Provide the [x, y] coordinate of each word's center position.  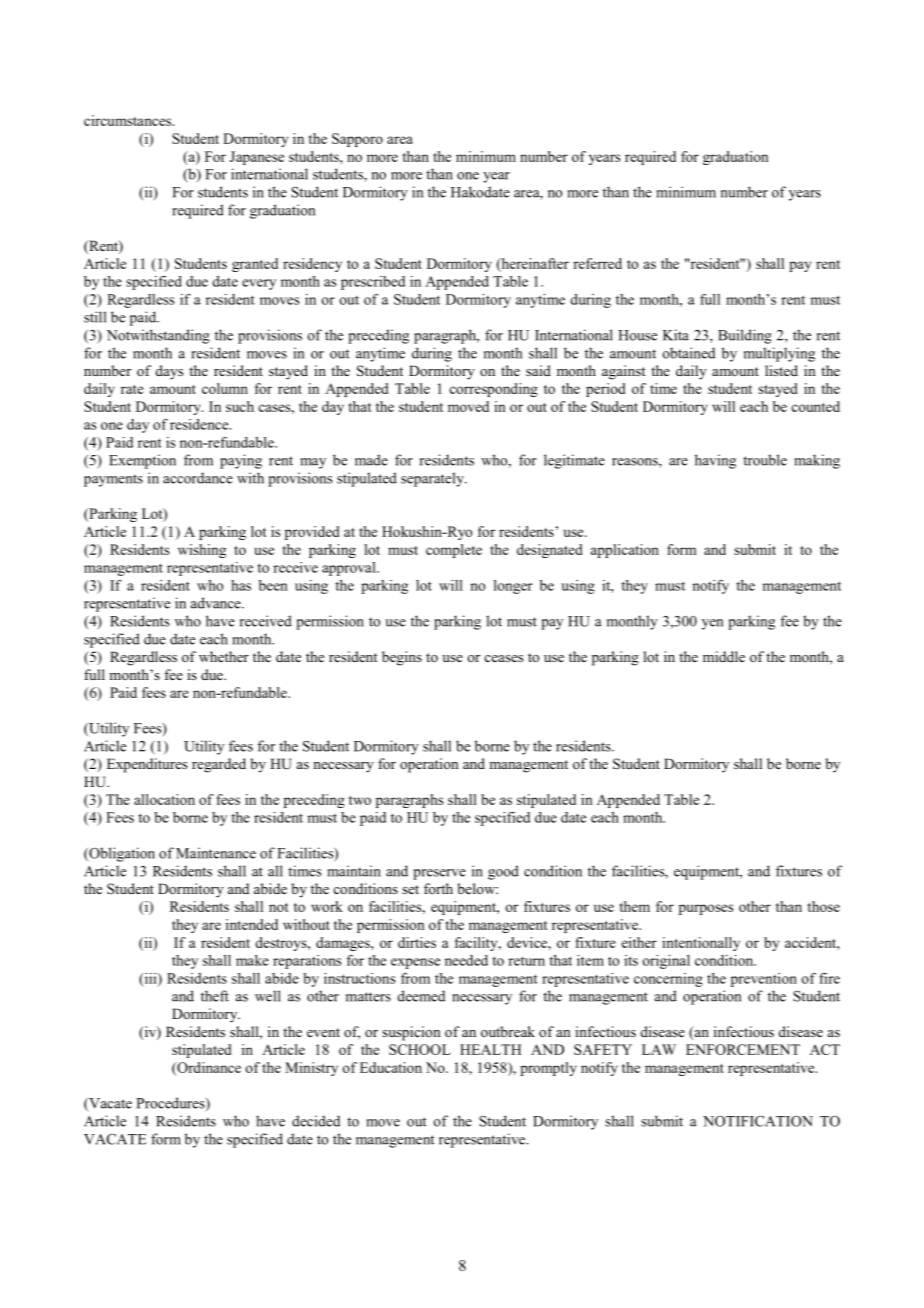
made [371, 460]
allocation [164, 799]
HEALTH [490, 1049]
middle [724, 656]
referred [597, 263]
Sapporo [357, 140]
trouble [765, 460]
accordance [198, 478]
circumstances [129, 120]
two [360, 800]
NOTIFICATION [758, 1121]
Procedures [171, 1104]
